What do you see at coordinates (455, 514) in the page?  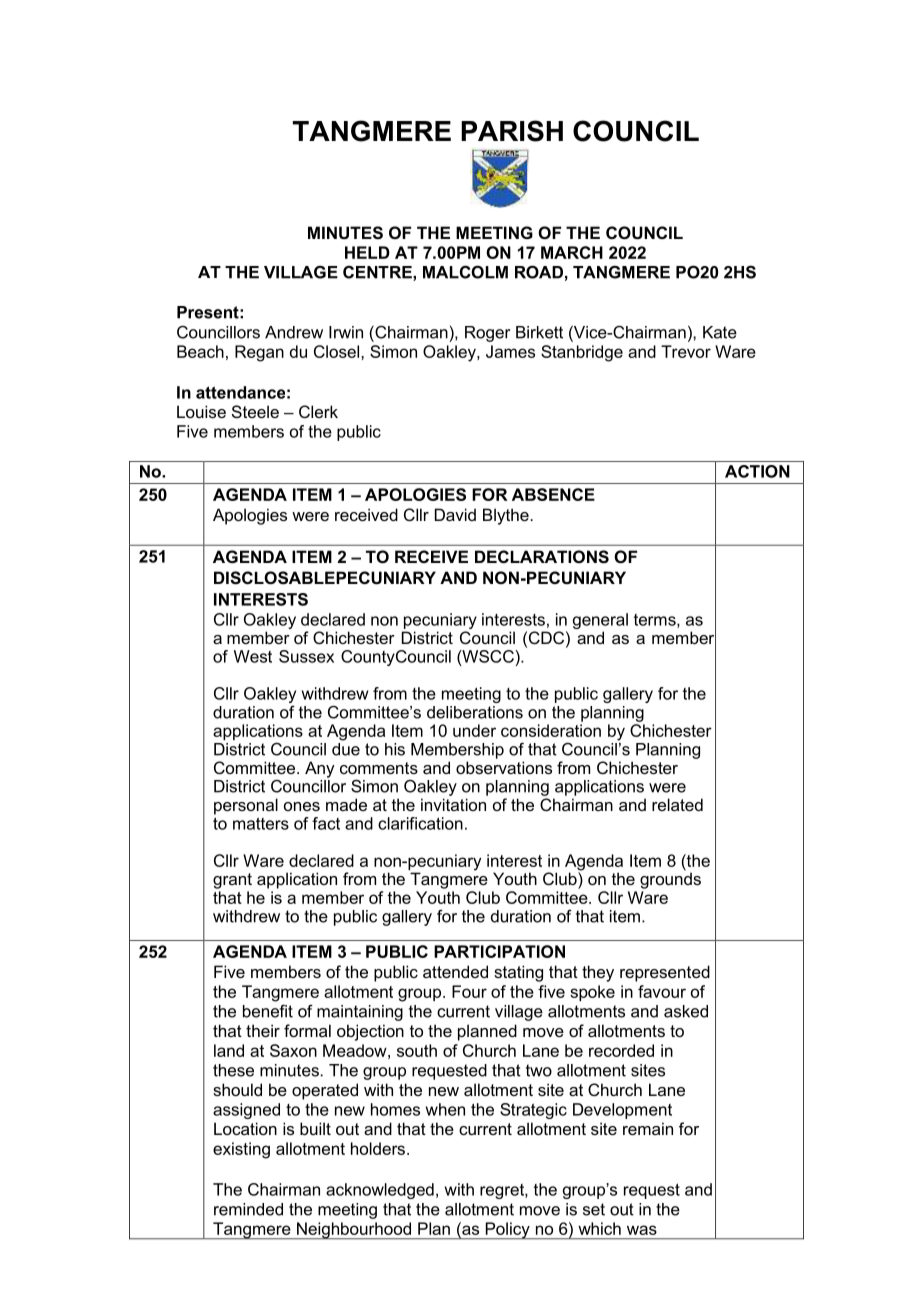 I see `David` at bounding box center [455, 514].
